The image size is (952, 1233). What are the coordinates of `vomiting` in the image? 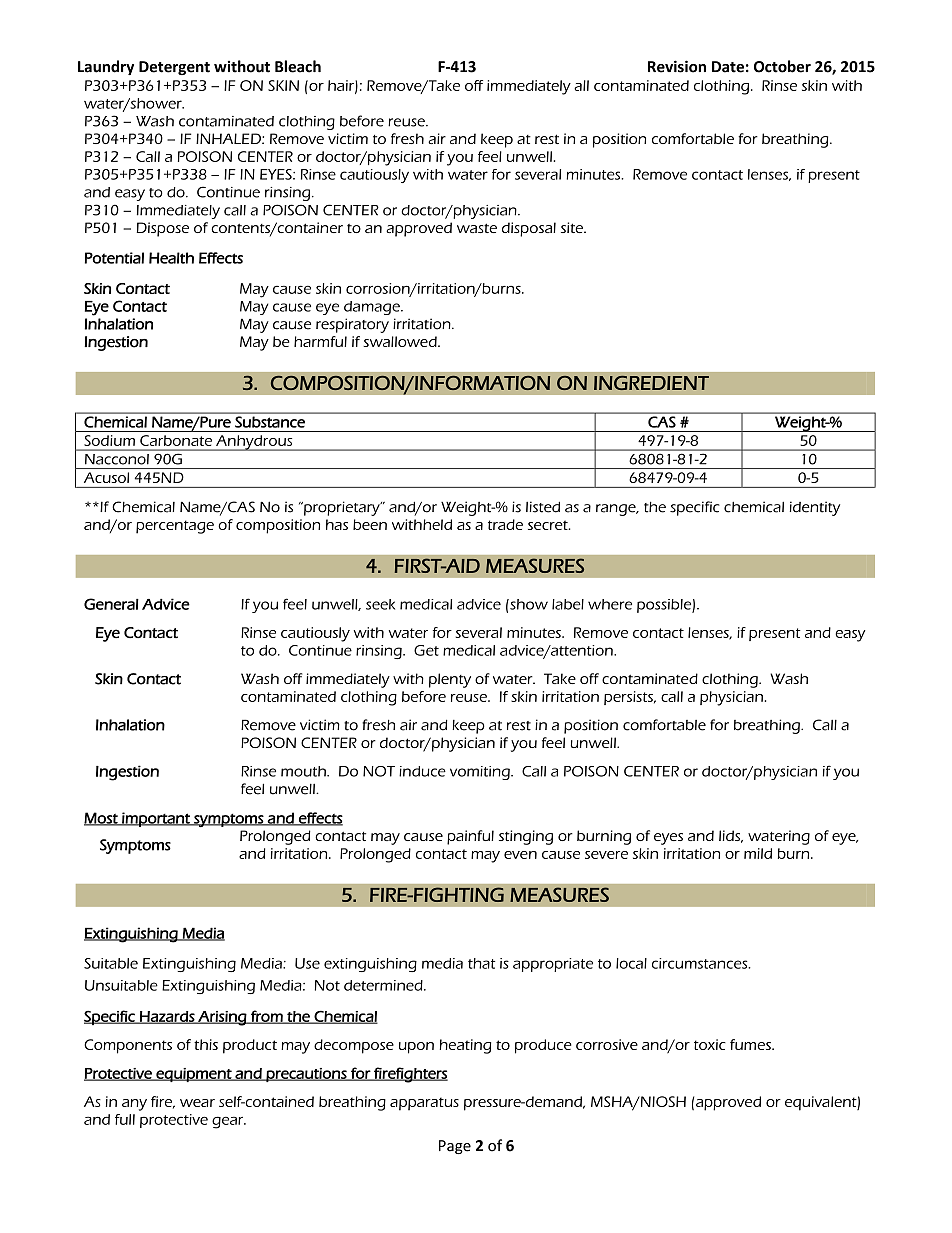 It's located at (481, 773).
